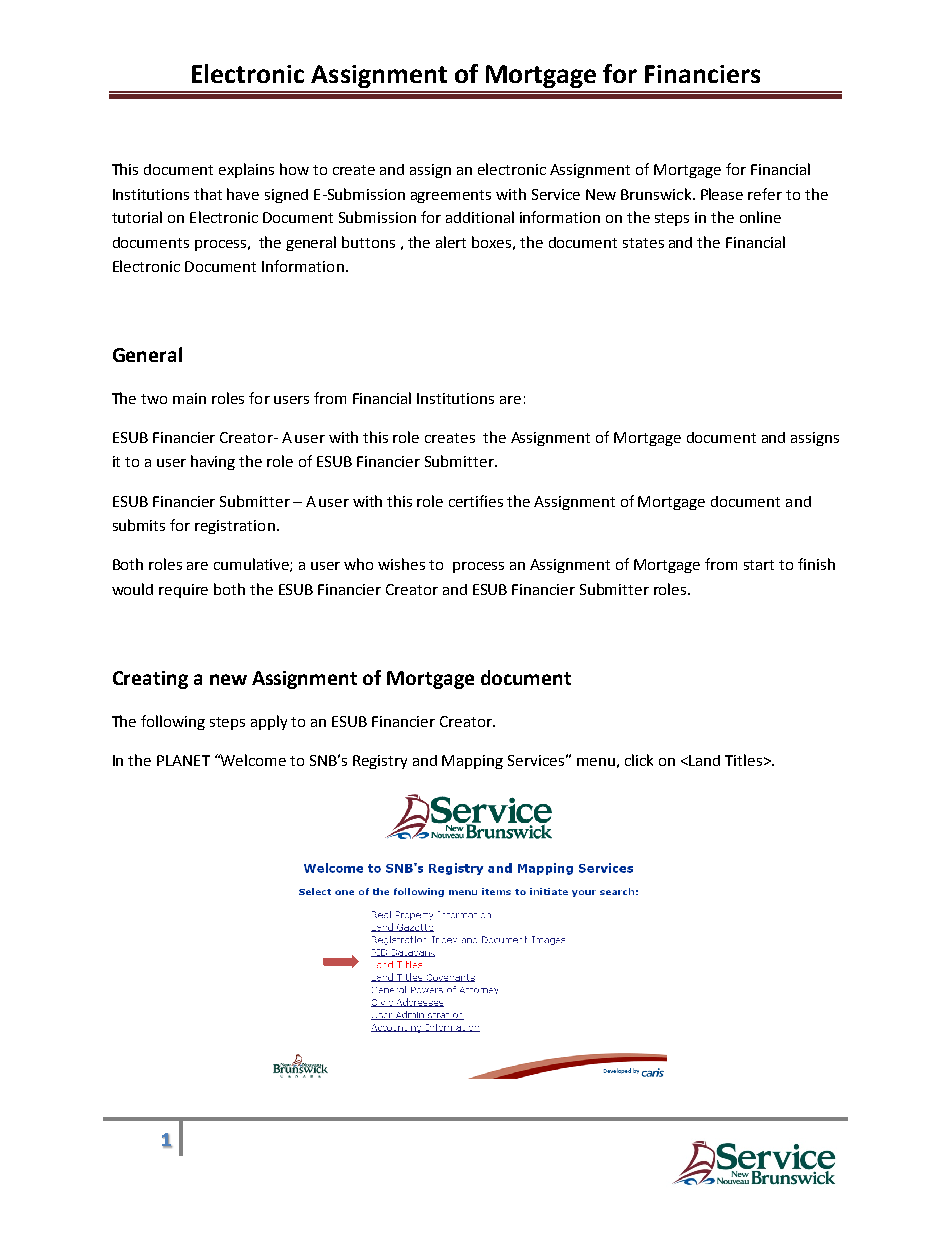 This screenshot has width=952, height=1233. What do you see at coordinates (722, 194) in the screenshot?
I see `Please` at bounding box center [722, 194].
